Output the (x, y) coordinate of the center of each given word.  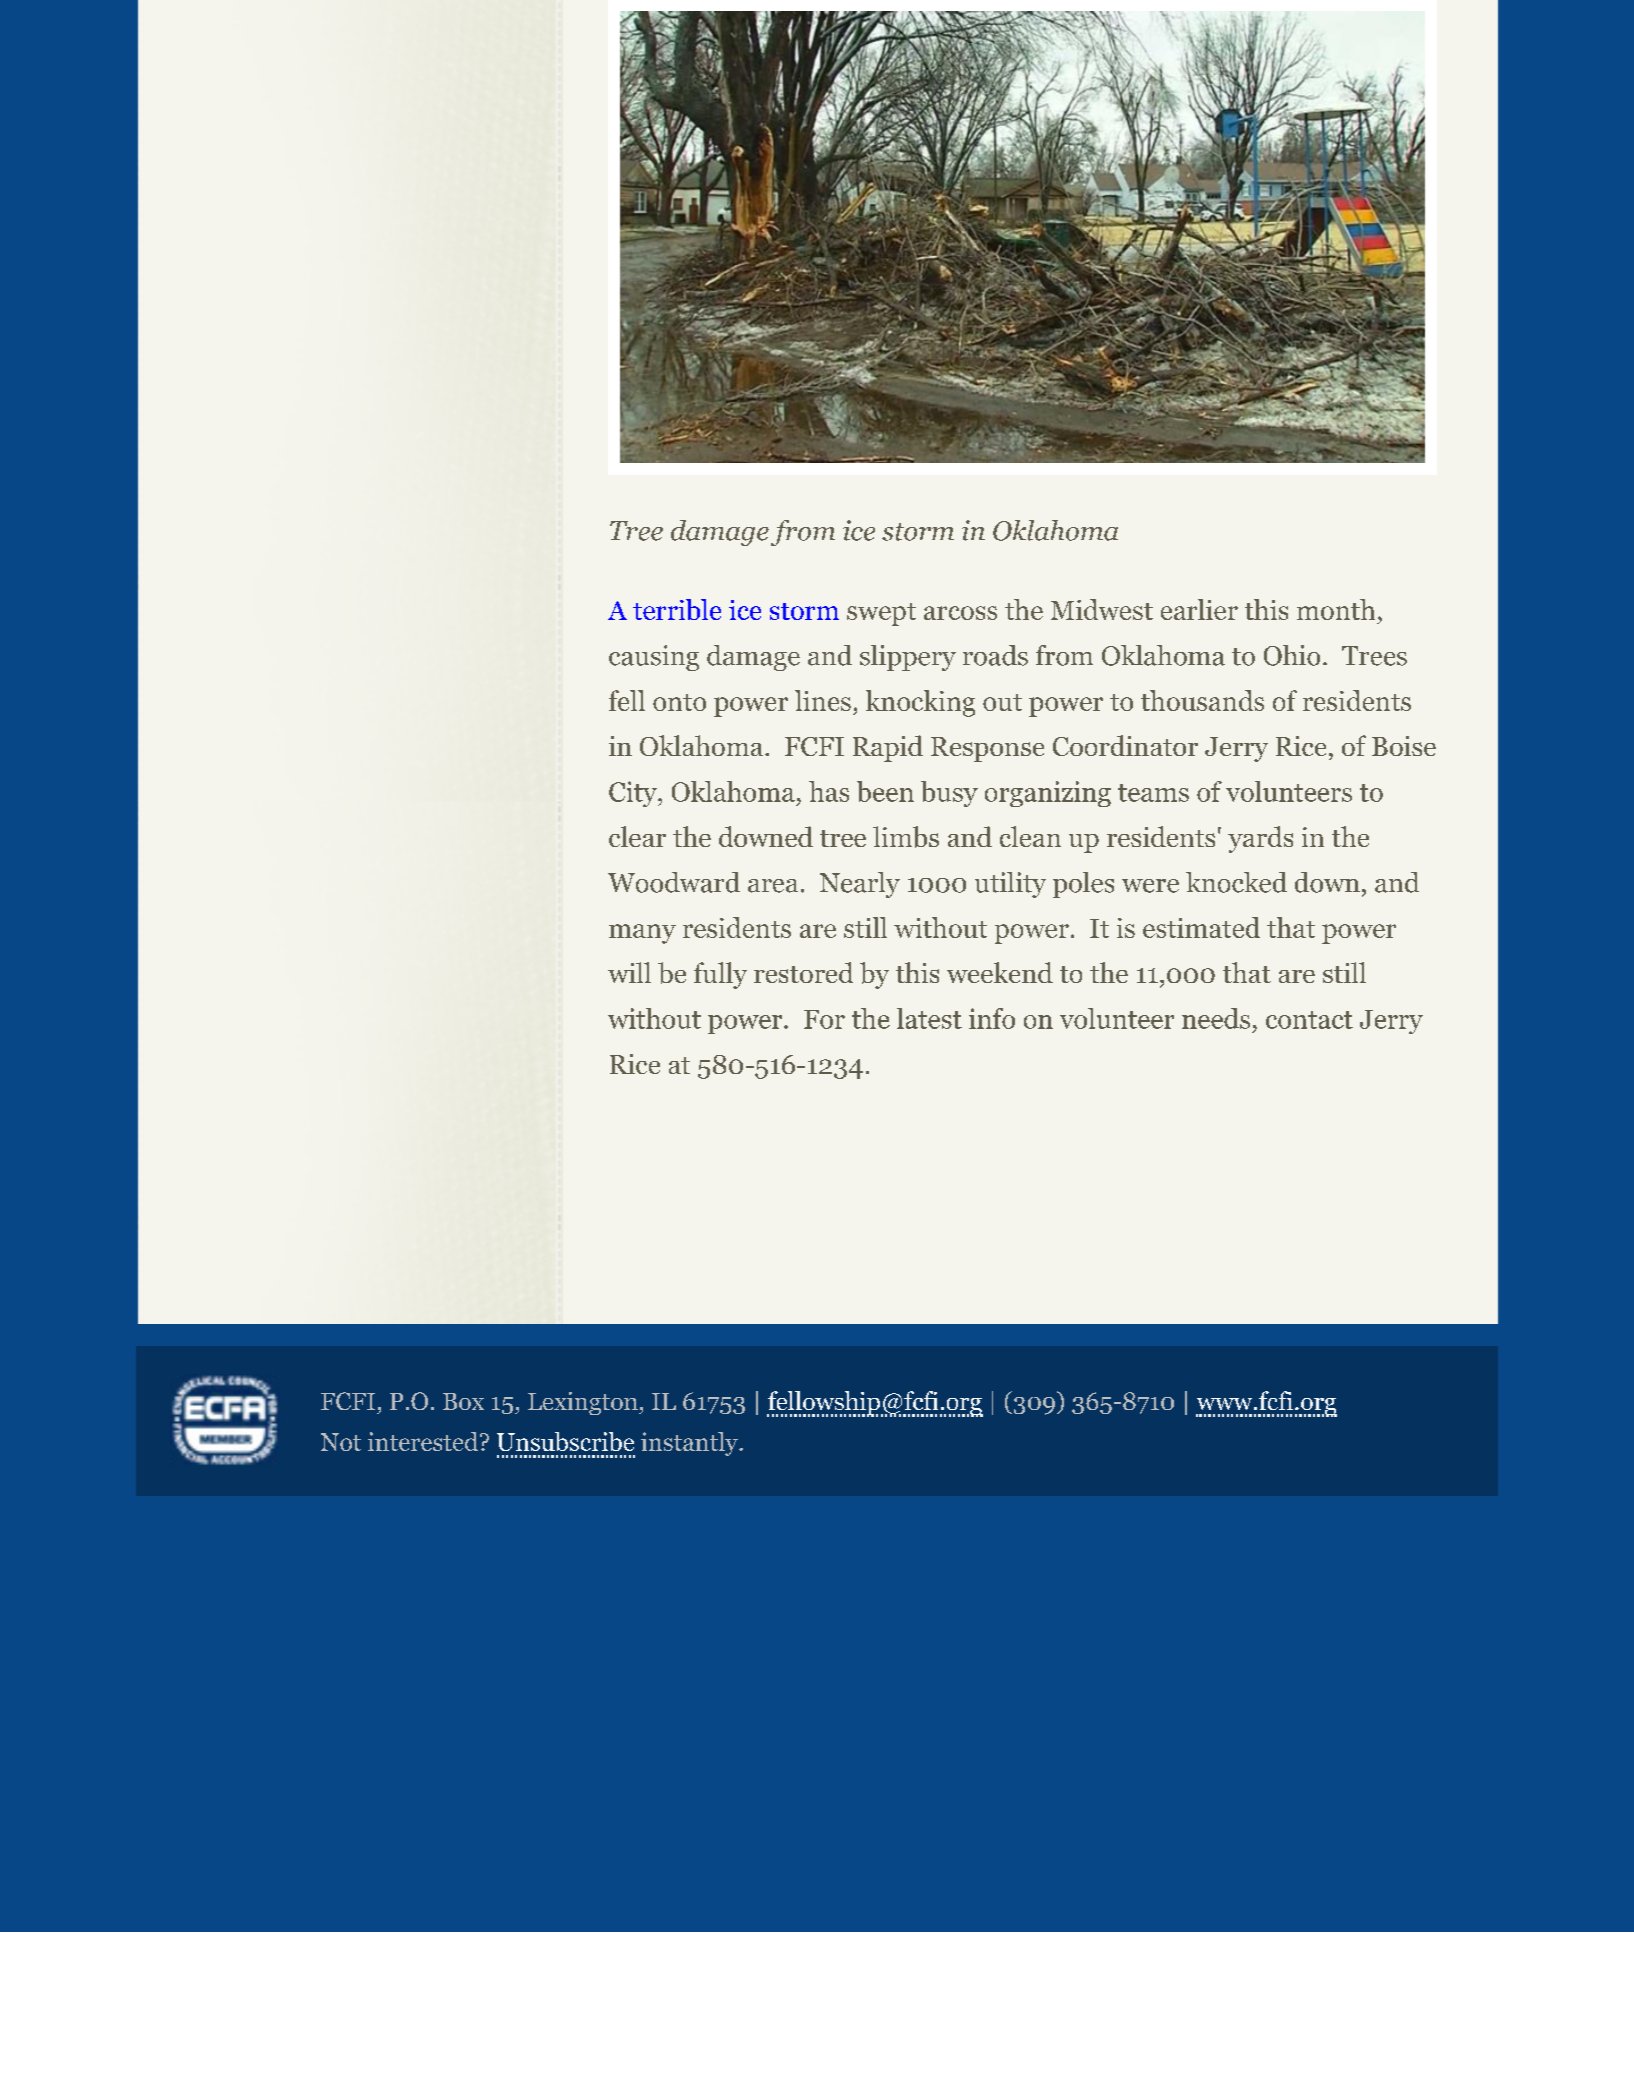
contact (1309, 1020)
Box (463, 1401)
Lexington (584, 1403)
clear (637, 836)
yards (1260, 839)
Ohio (1292, 655)
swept (881, 614)
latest (929, 1018)
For (824, 1019)
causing (654, 658)
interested (424, 1441)
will (629, 972)
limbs (906, 837)
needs (1216, 1018)
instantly (690, 1444)
